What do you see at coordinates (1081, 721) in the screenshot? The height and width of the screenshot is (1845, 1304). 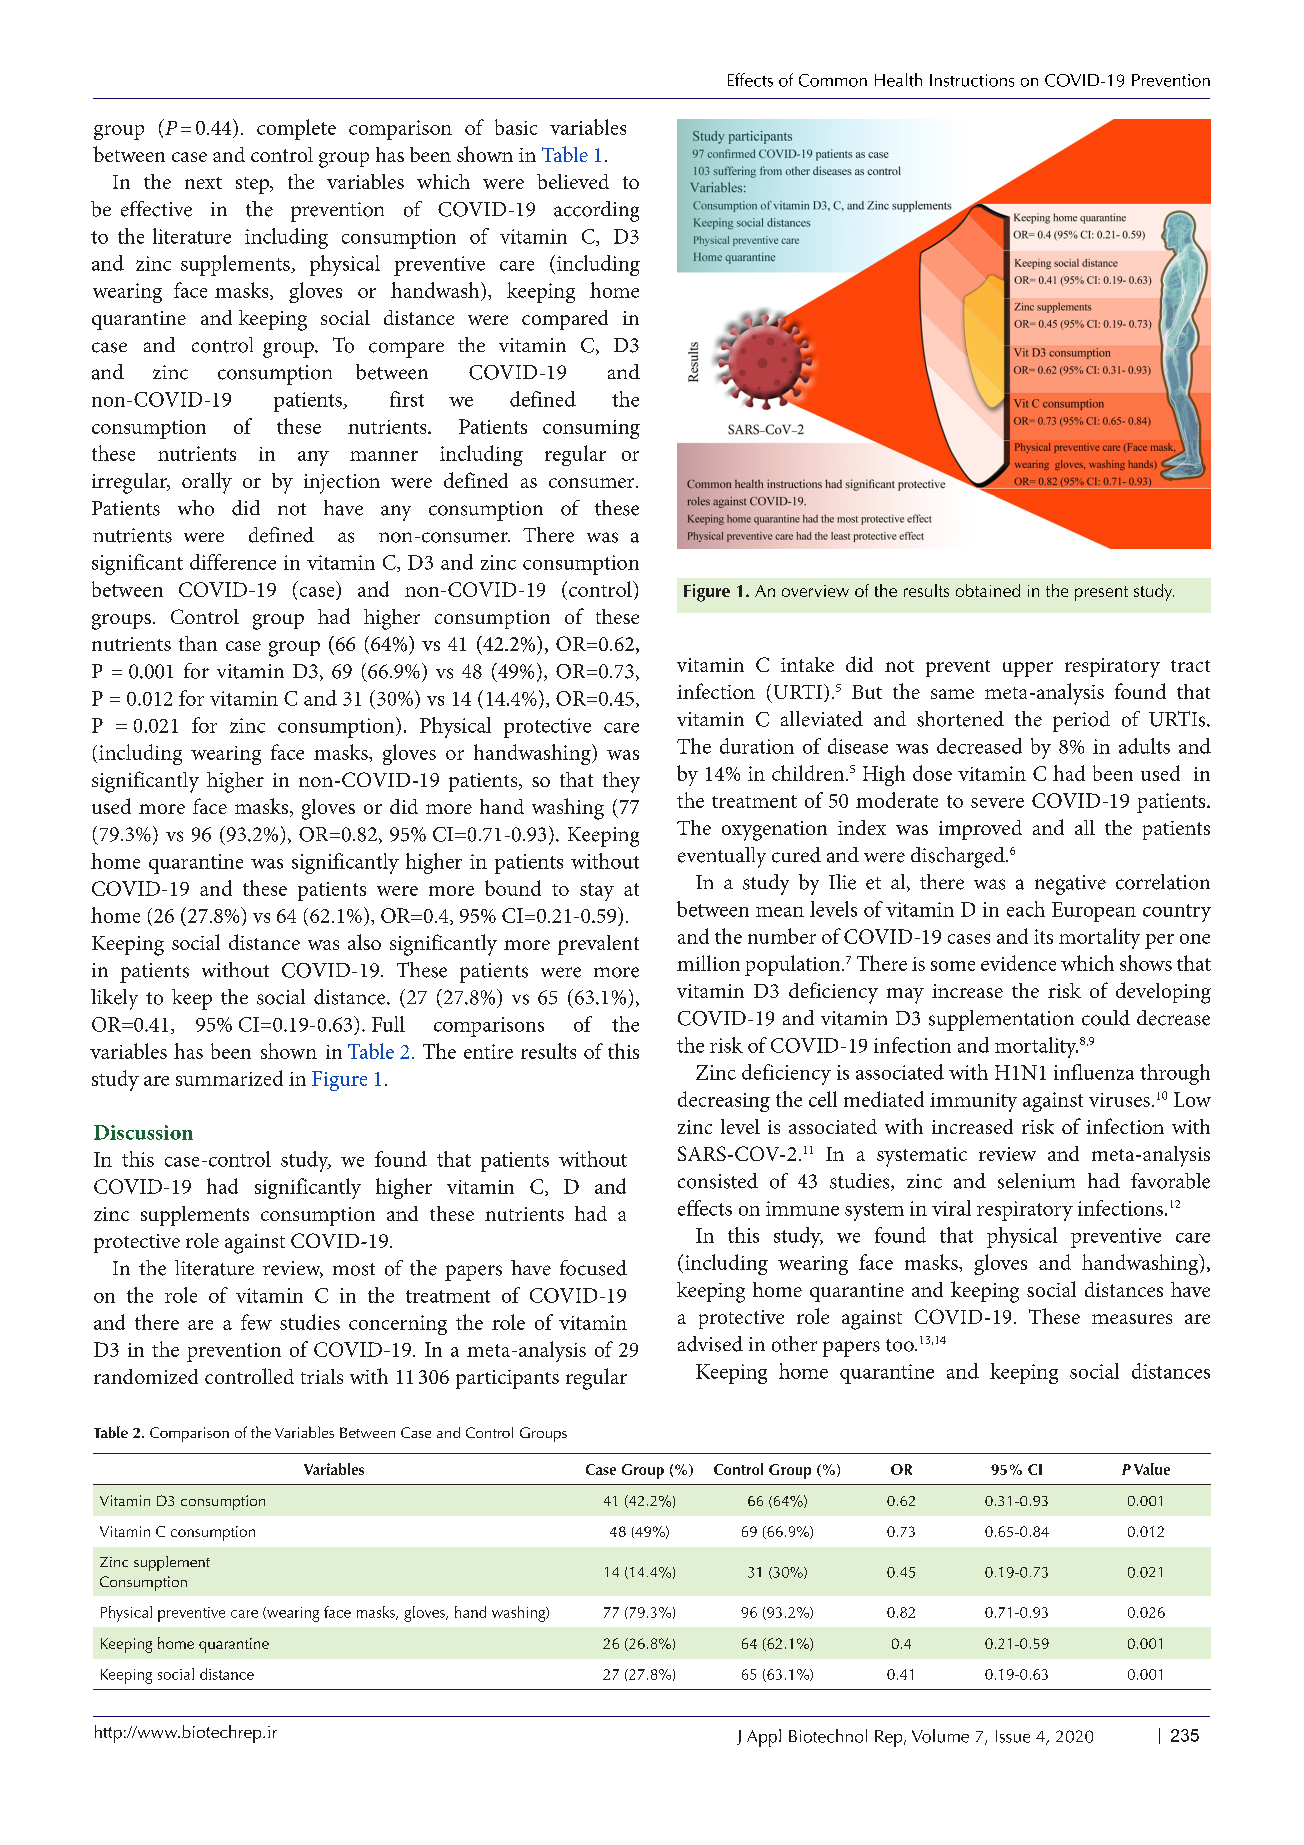 I see `period` at bounding box center [1081, 721].
